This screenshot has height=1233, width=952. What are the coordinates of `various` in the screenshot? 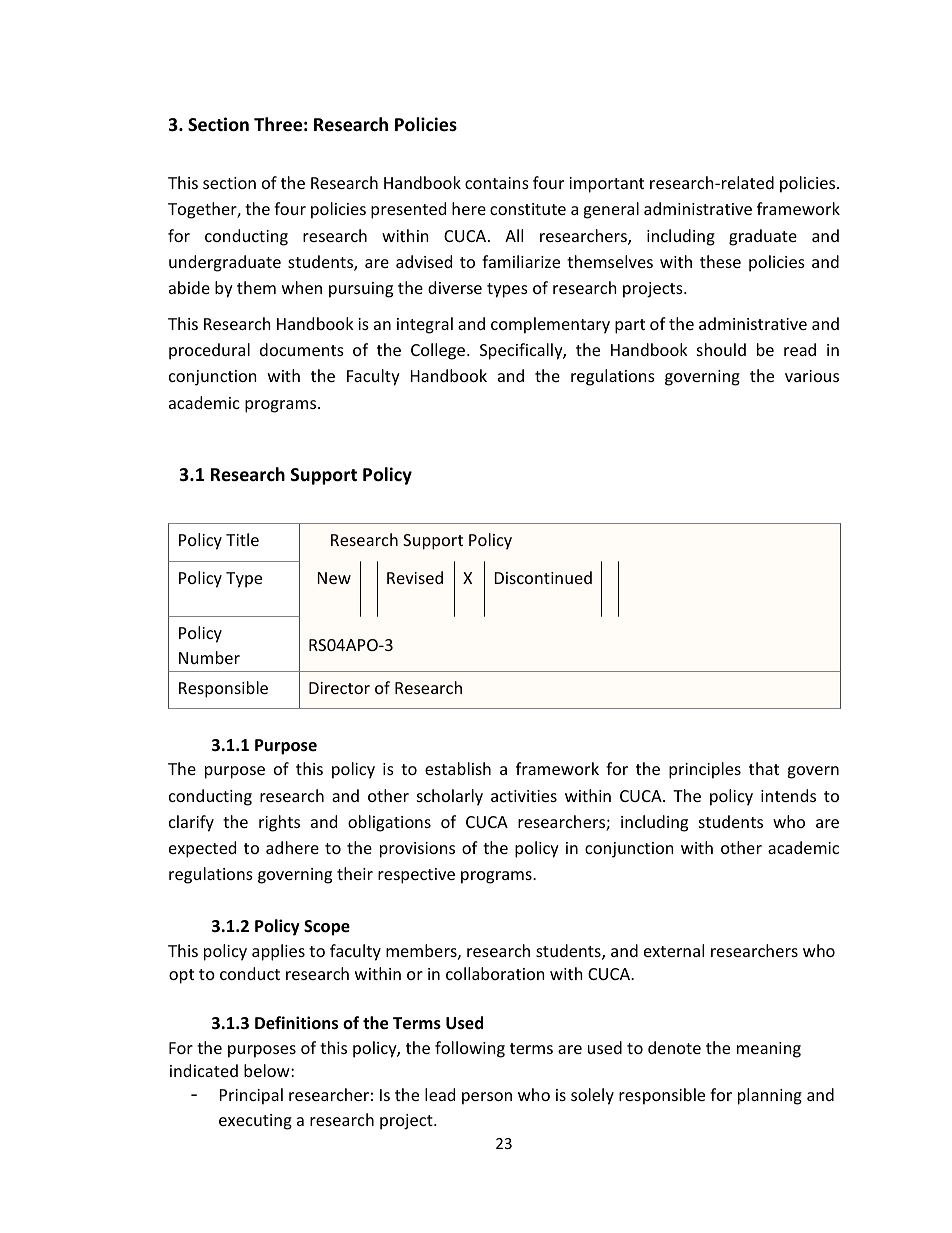 It's located at (812, 376).
